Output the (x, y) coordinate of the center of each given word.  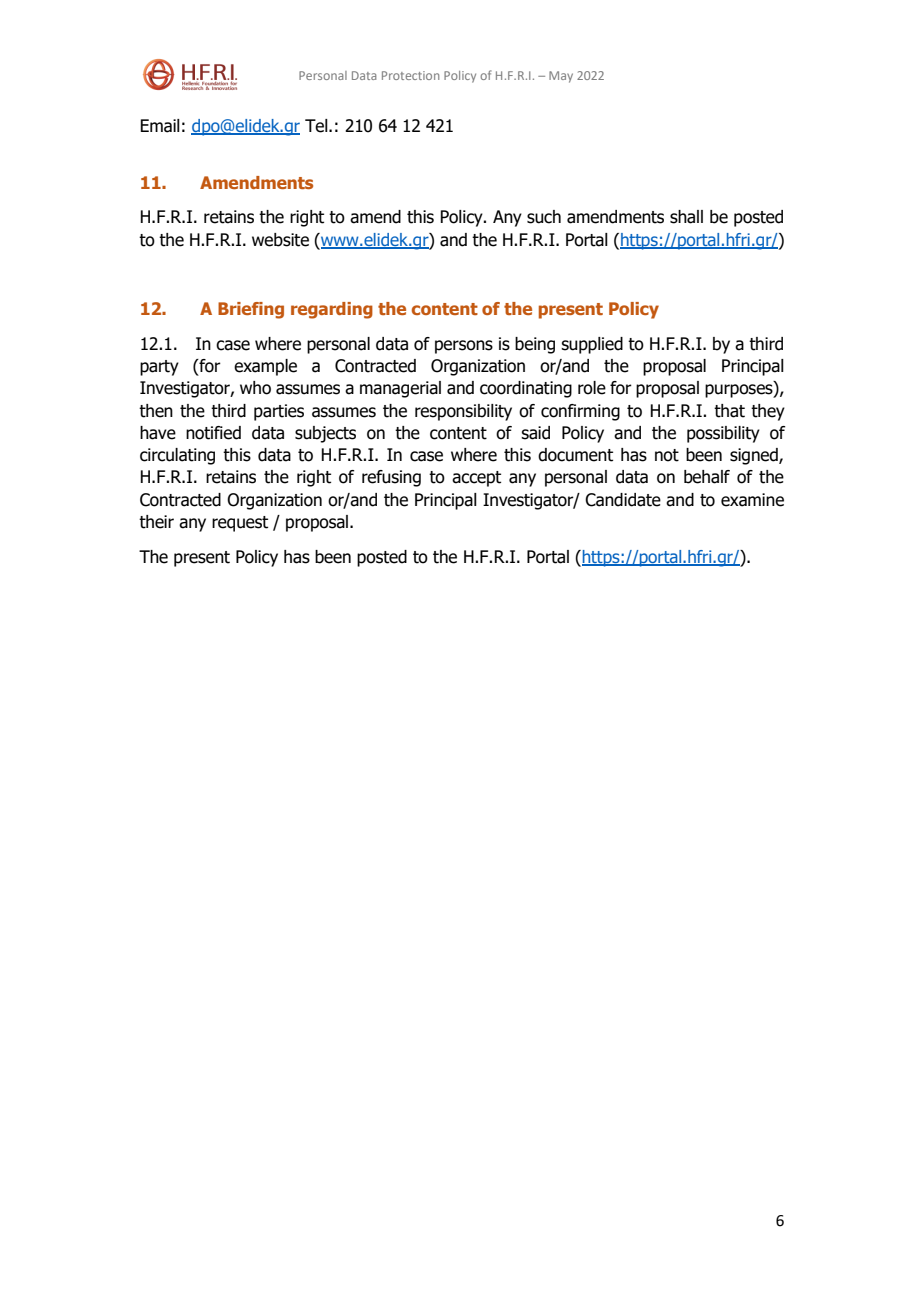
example (265, 367)
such (544, 217)
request (240, 524)
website (280, 240)
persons (464, 347)
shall (686, 217)
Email (160, 126)
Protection (410, 75)
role (592, 388)
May (561, 77)
